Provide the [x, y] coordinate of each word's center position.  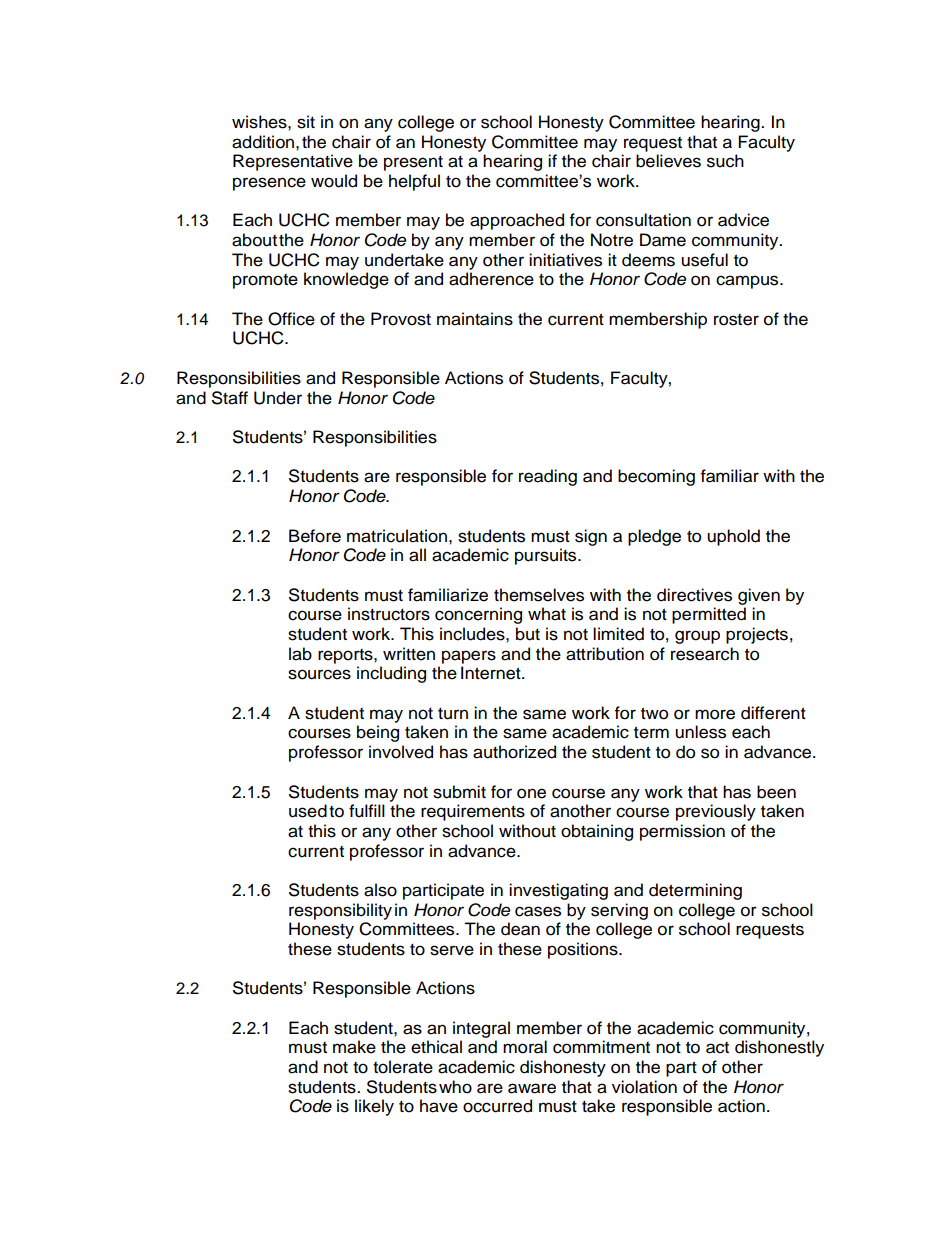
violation [644, 1087]
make [354, 1047]
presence [269, 184]
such [725, 161]
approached [517, 221]
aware [532, 1088]
